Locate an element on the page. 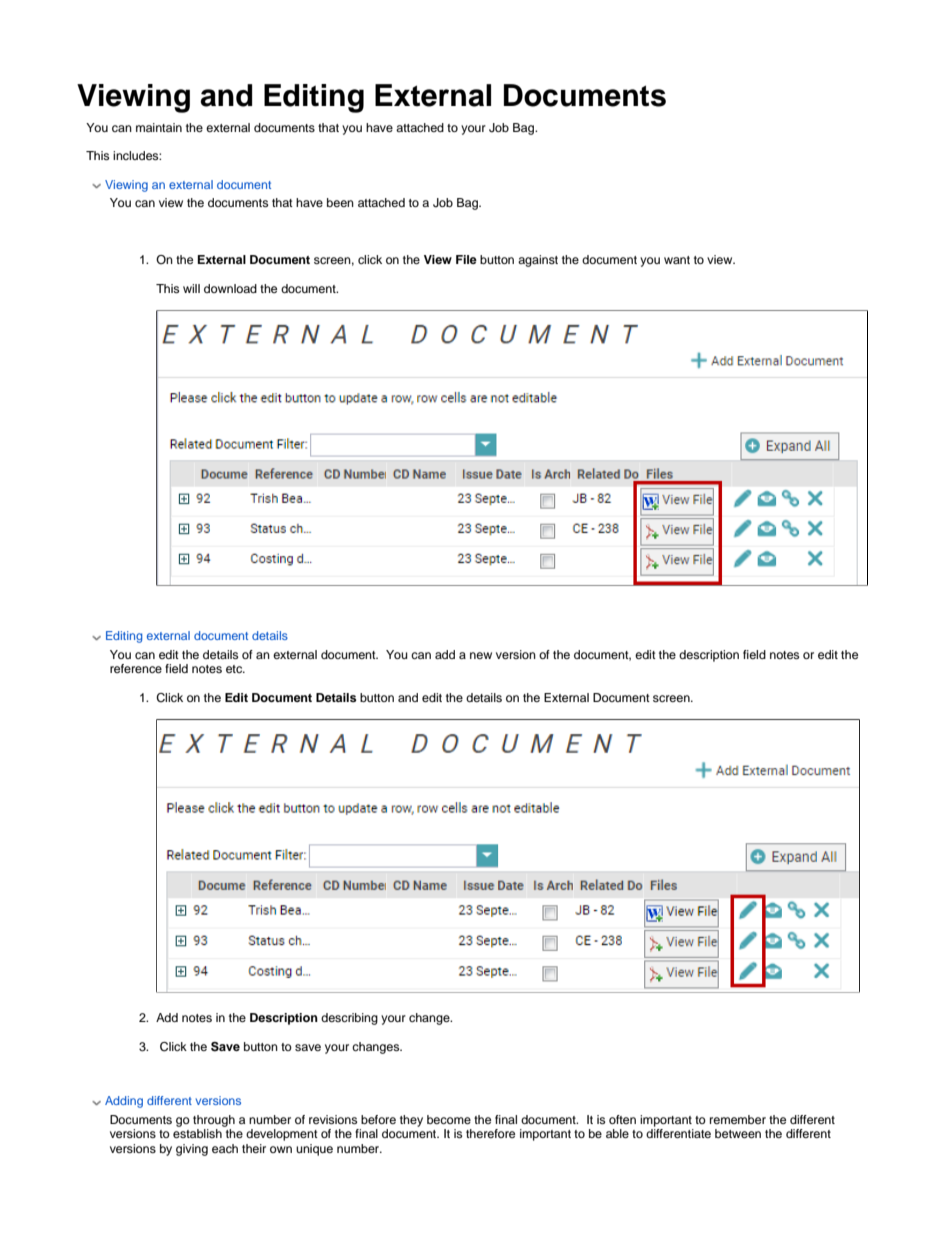 The width and height of the document is (952, 1233). been is located at coordinates (340, 202).
